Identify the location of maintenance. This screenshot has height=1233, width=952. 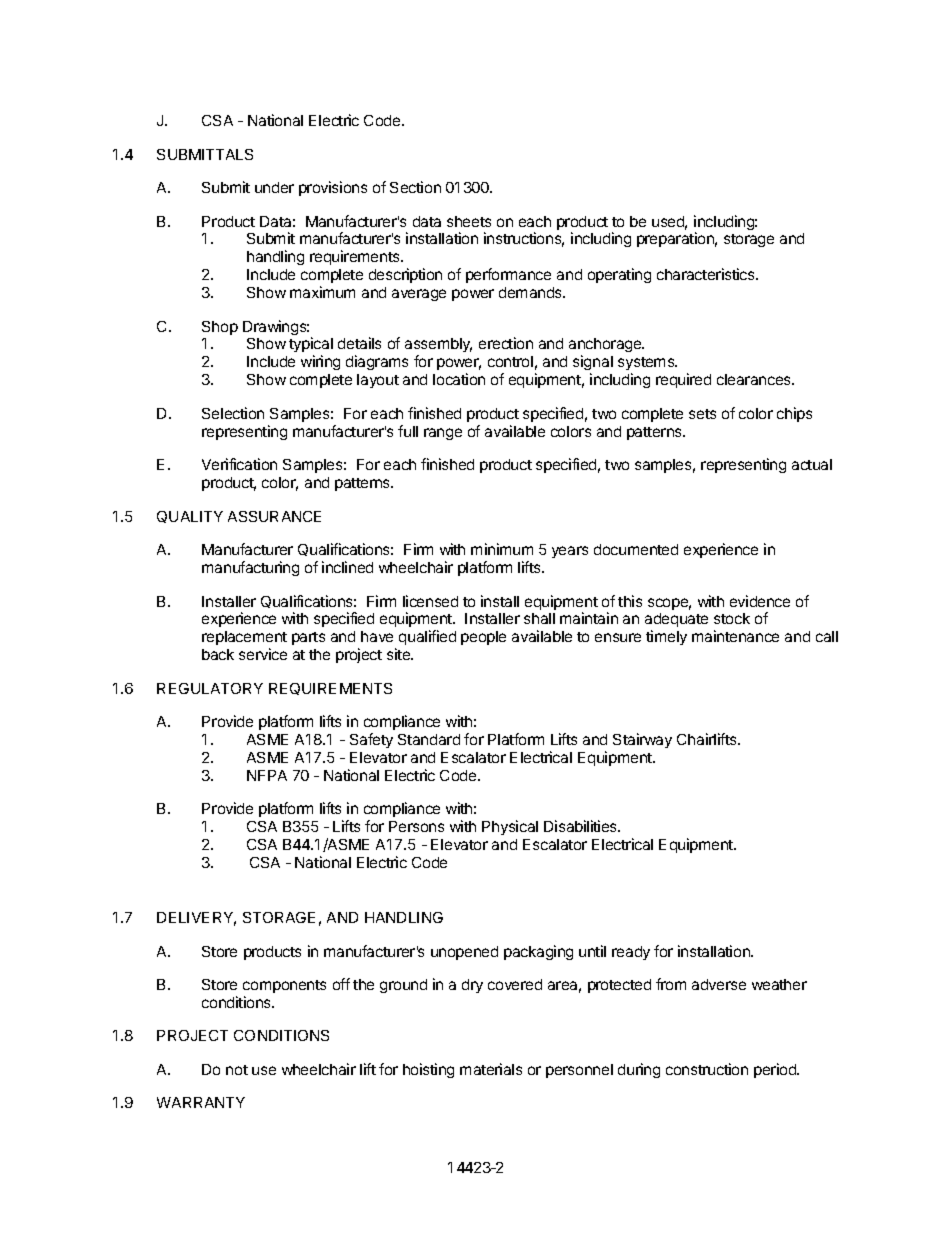
(735, 636).
